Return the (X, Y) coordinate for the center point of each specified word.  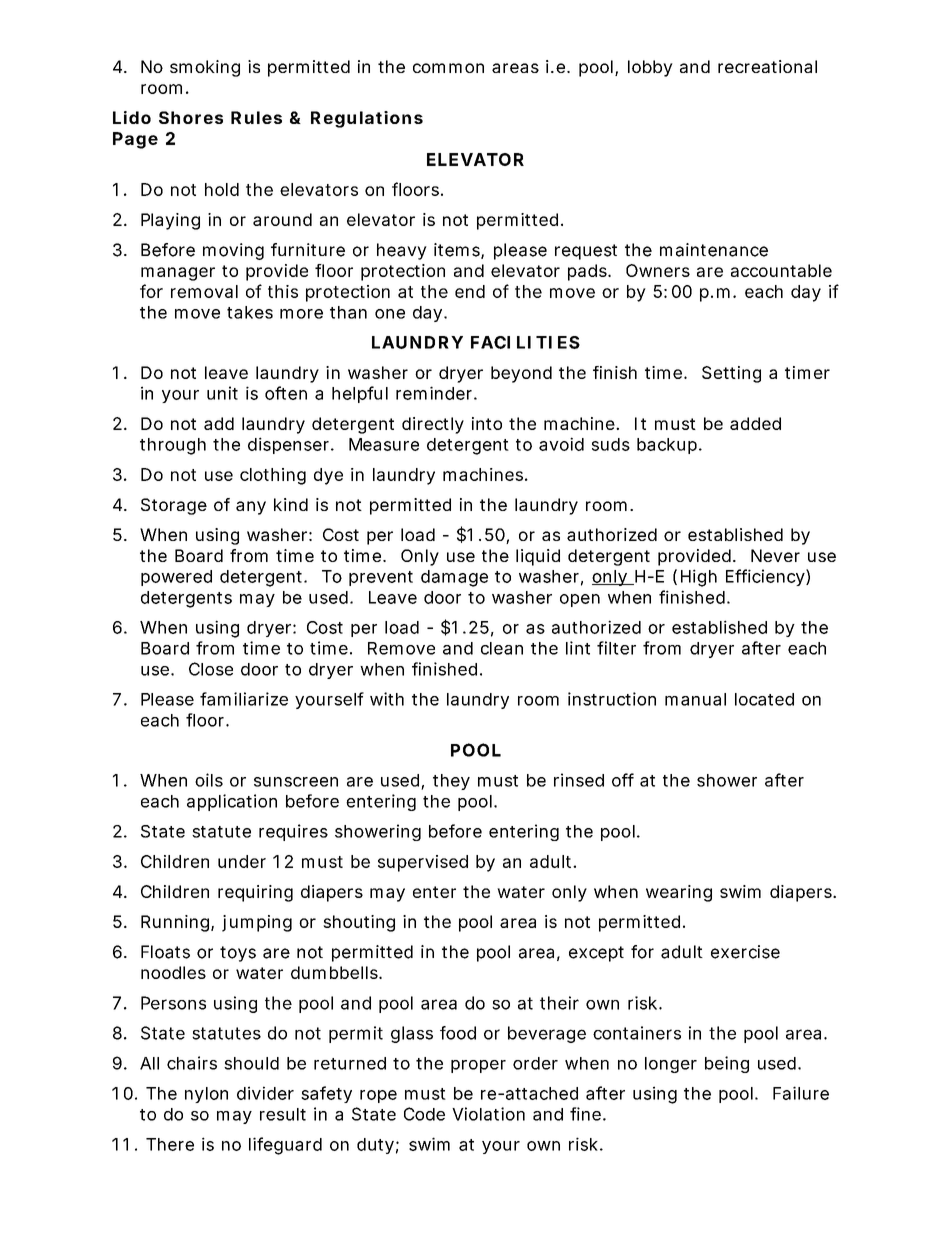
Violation (488, 1114)
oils (209, 780)
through (173, 446)
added (755, 423)
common (448, 68)
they (451, 782)
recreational (767, 66)
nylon (206, 1095)
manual (695, 699)
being (727, 1064)
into (487, 423)
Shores (191, 117)
